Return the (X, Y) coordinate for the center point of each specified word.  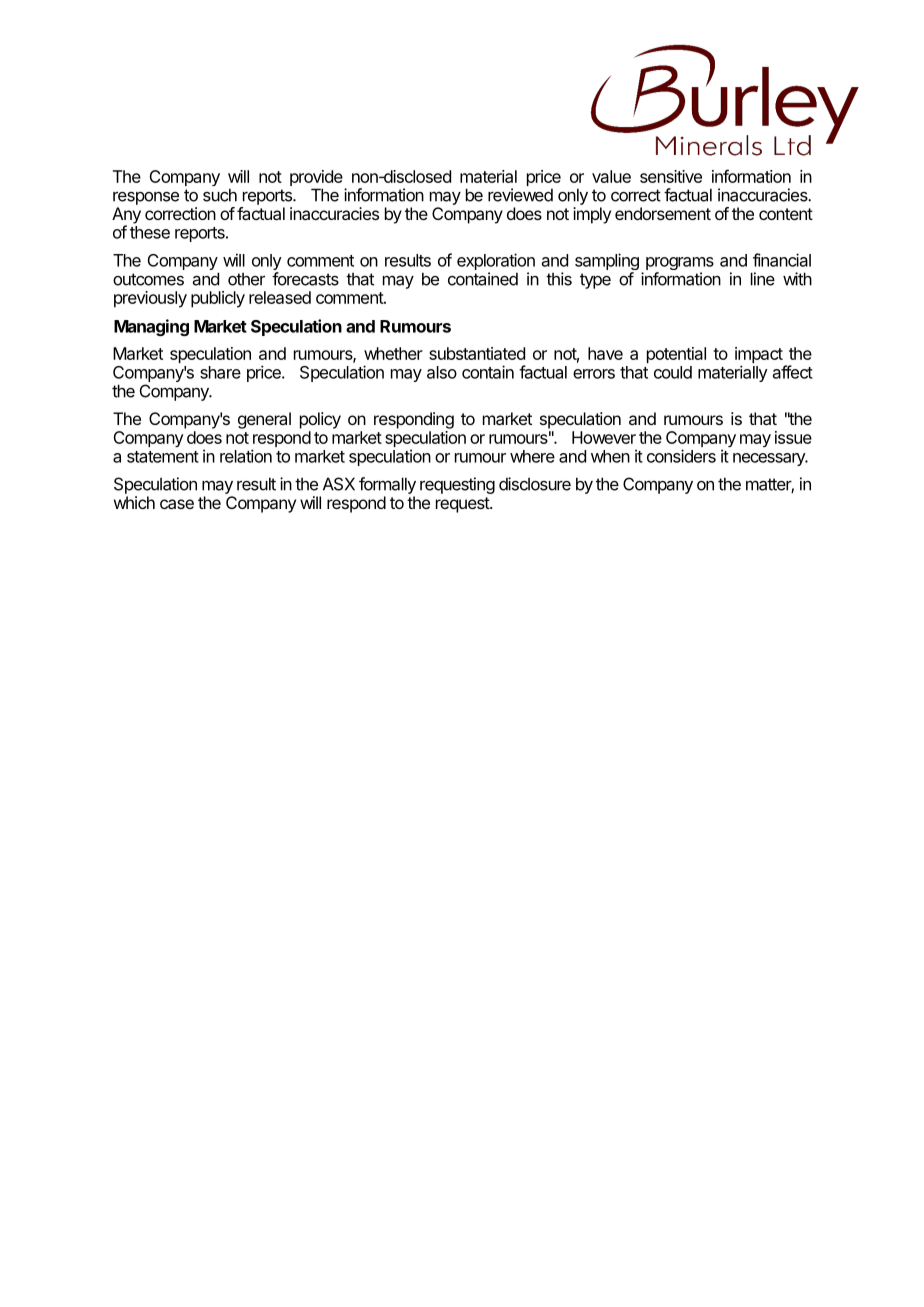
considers (681, 456)
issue (793, 437)
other (246, 279)
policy (320, 420)
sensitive (671, 176)
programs (680, 265)
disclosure (535, 484)
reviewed (520, 195)
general (264, 420)
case (177, 504)
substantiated (477, 353)
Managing (151, 327)
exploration (496, 261)
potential (676, 355)
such (220, 195)
